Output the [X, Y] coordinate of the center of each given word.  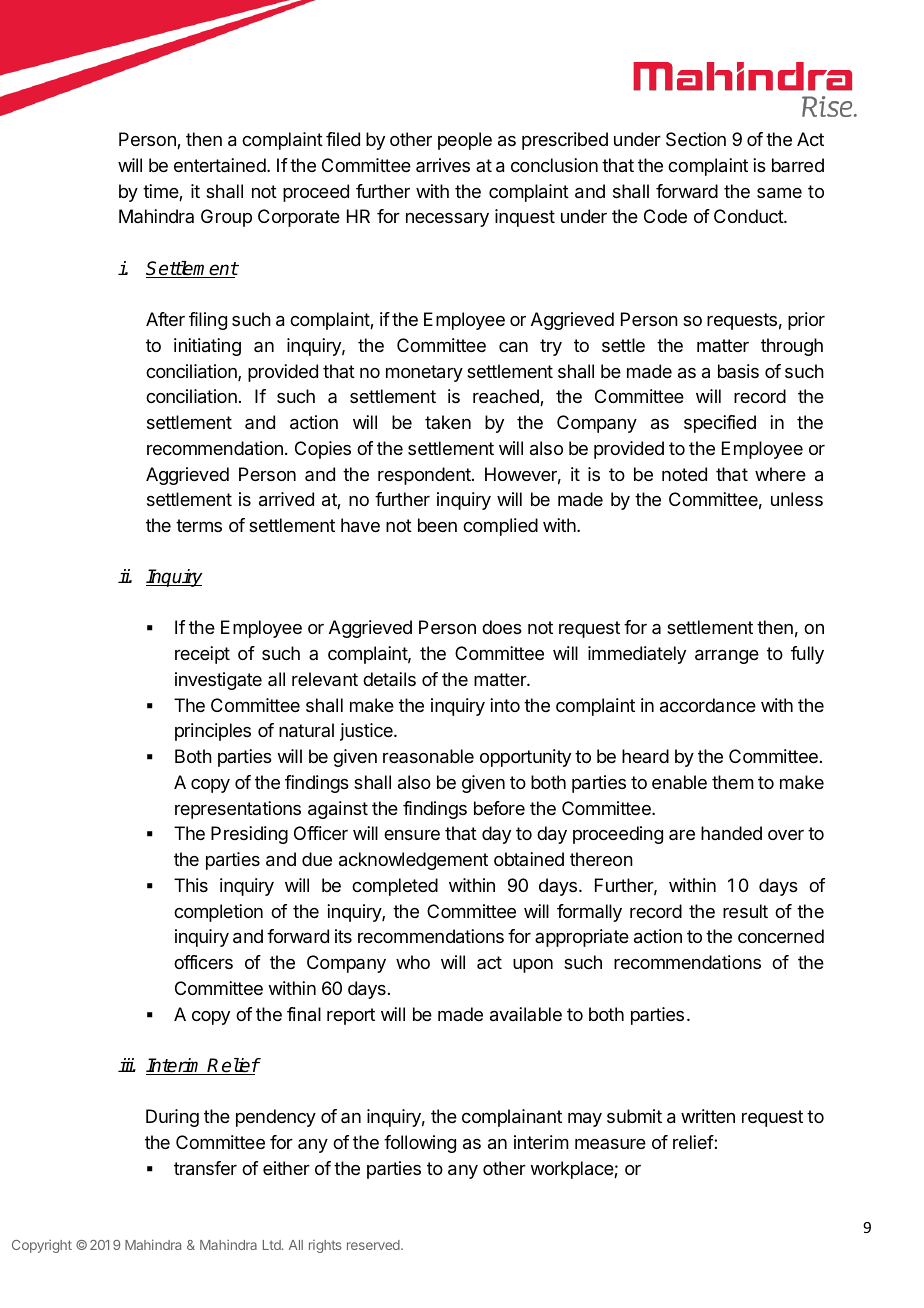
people [465, 141]
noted [684, 474]
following [420, 1144]
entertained [220, 165]
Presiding [249, 835]
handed [731, 833]
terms [199, 525]
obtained [529, 859]
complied [500, 527]
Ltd [273, 1245]
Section [696, 139]
